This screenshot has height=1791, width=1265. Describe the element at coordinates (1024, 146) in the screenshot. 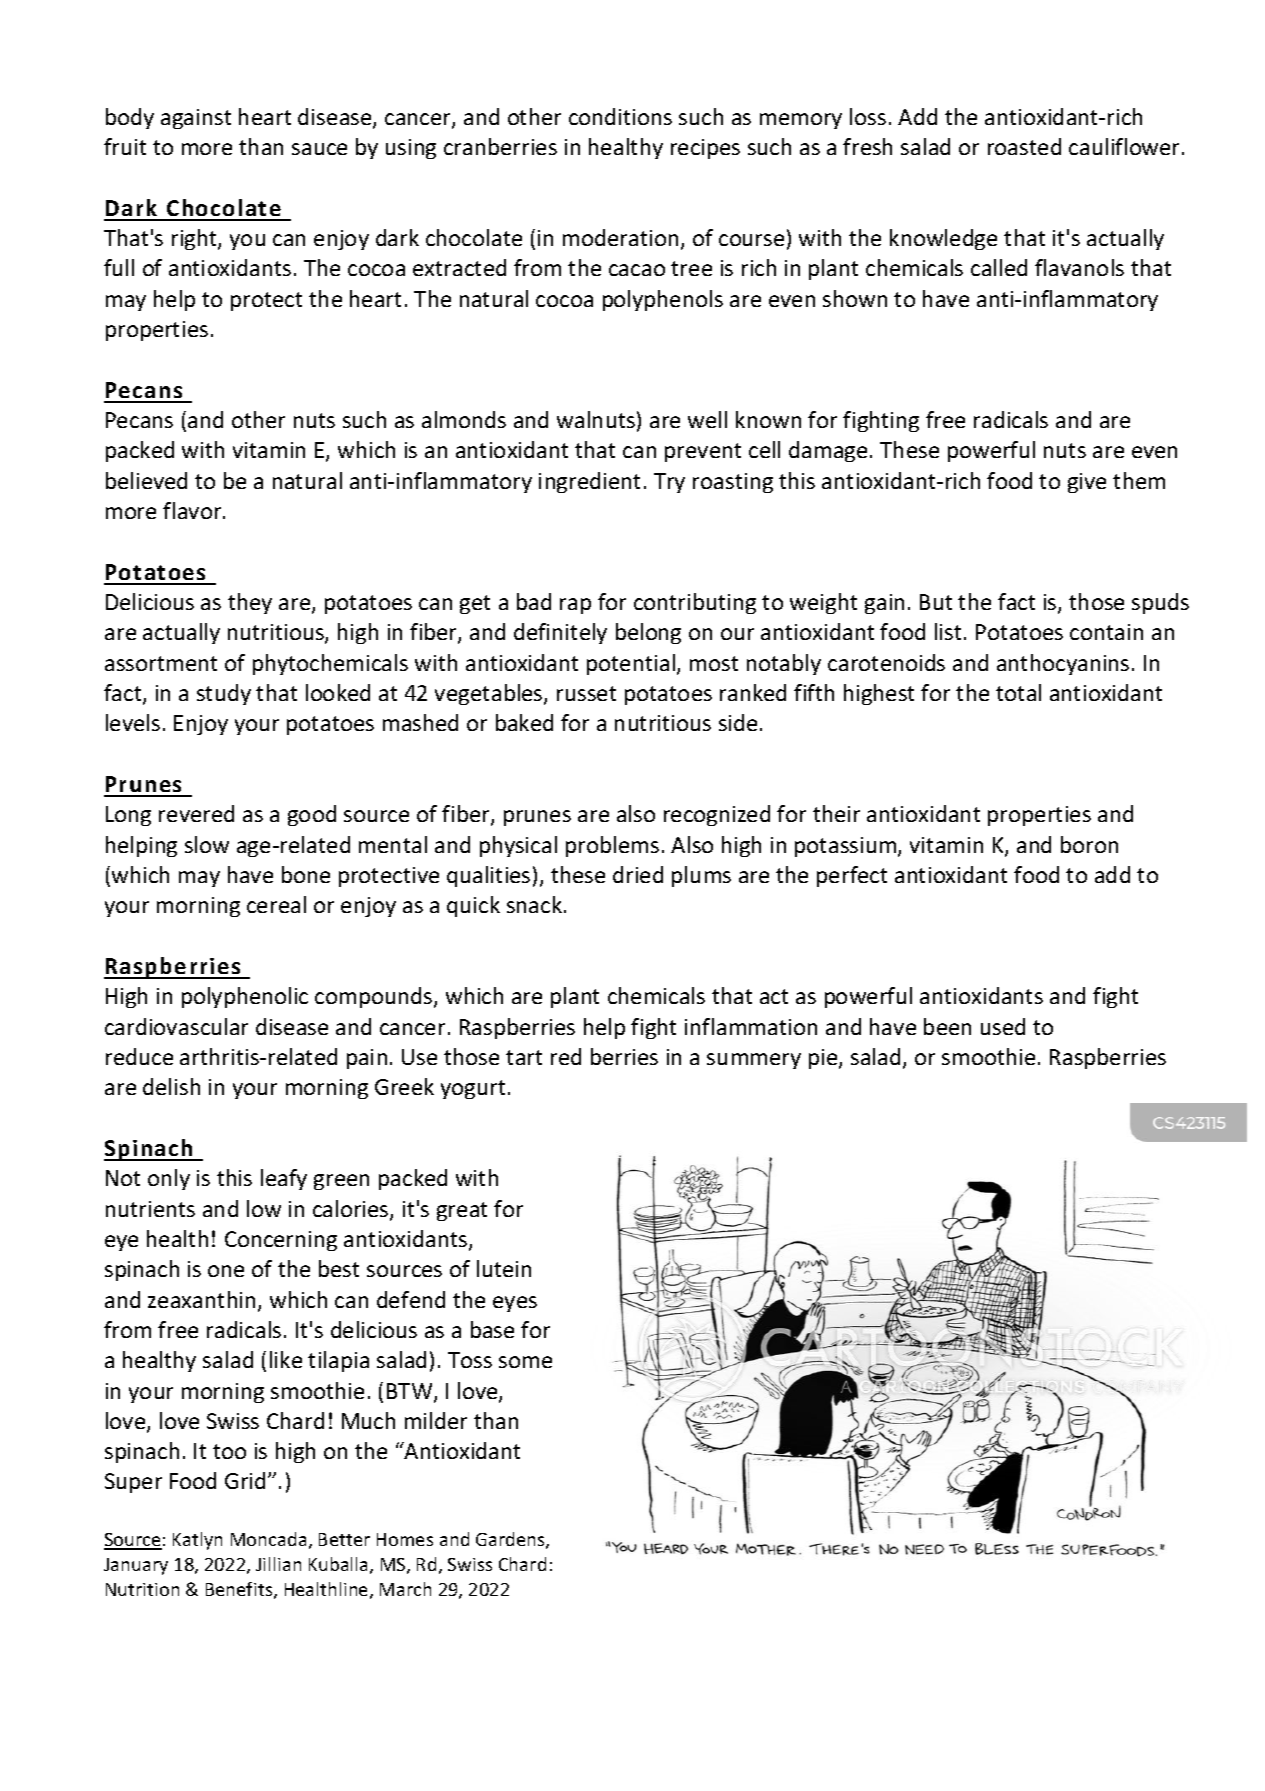

I see `roasted` at that location.
